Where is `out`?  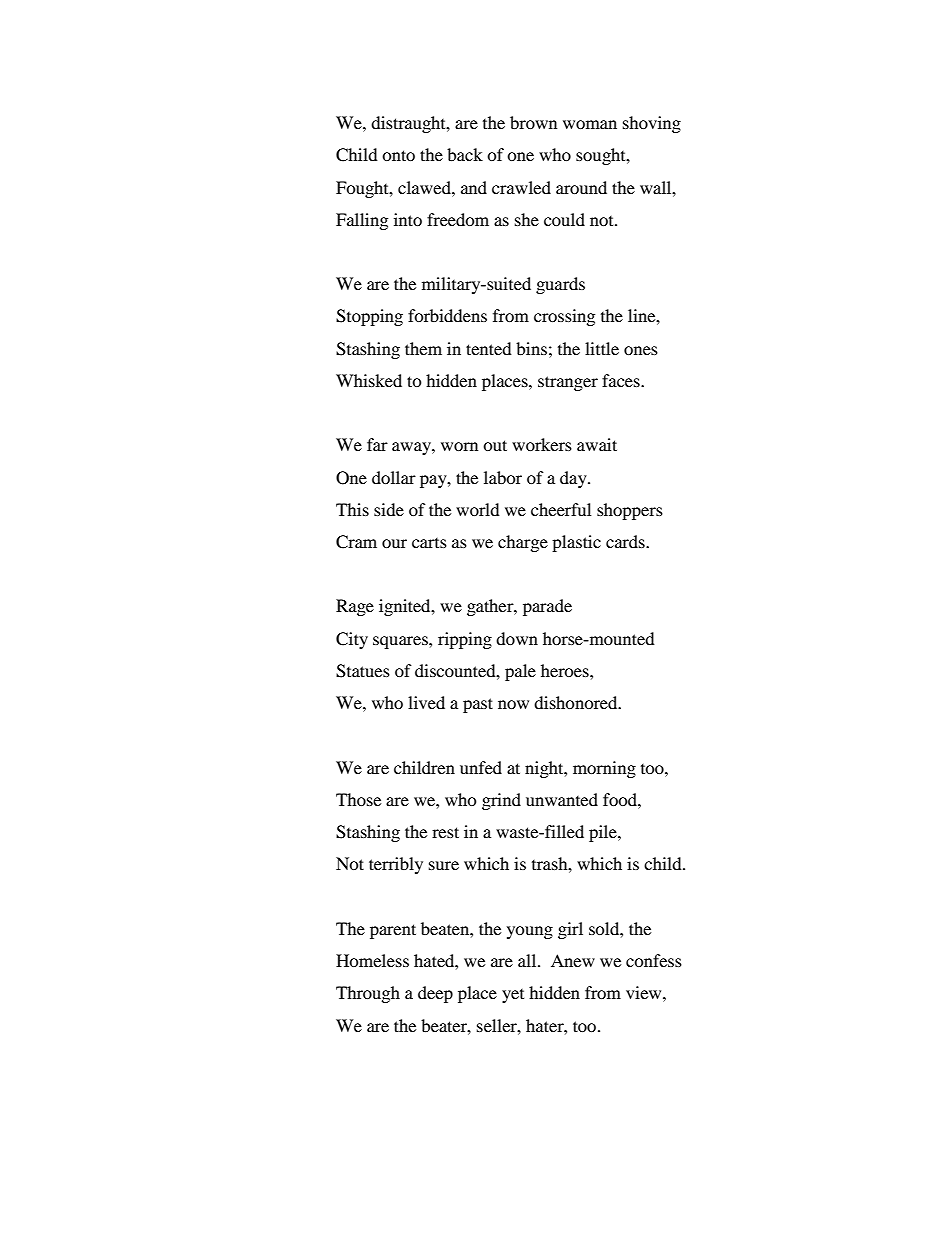
out is located at coordinates (495, 445).
